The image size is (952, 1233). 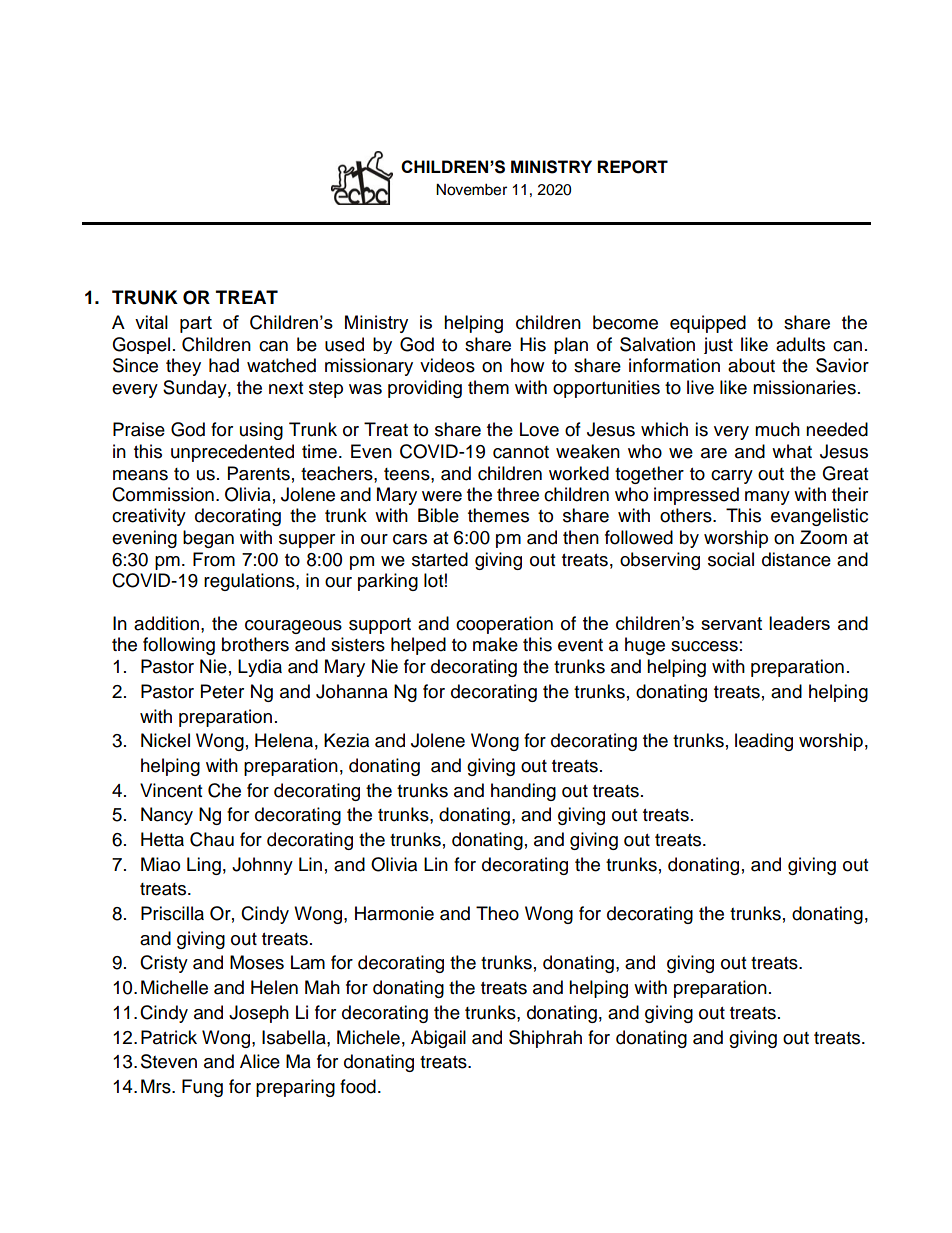 I want to click on REPORT, so click(x=632, y=167).
